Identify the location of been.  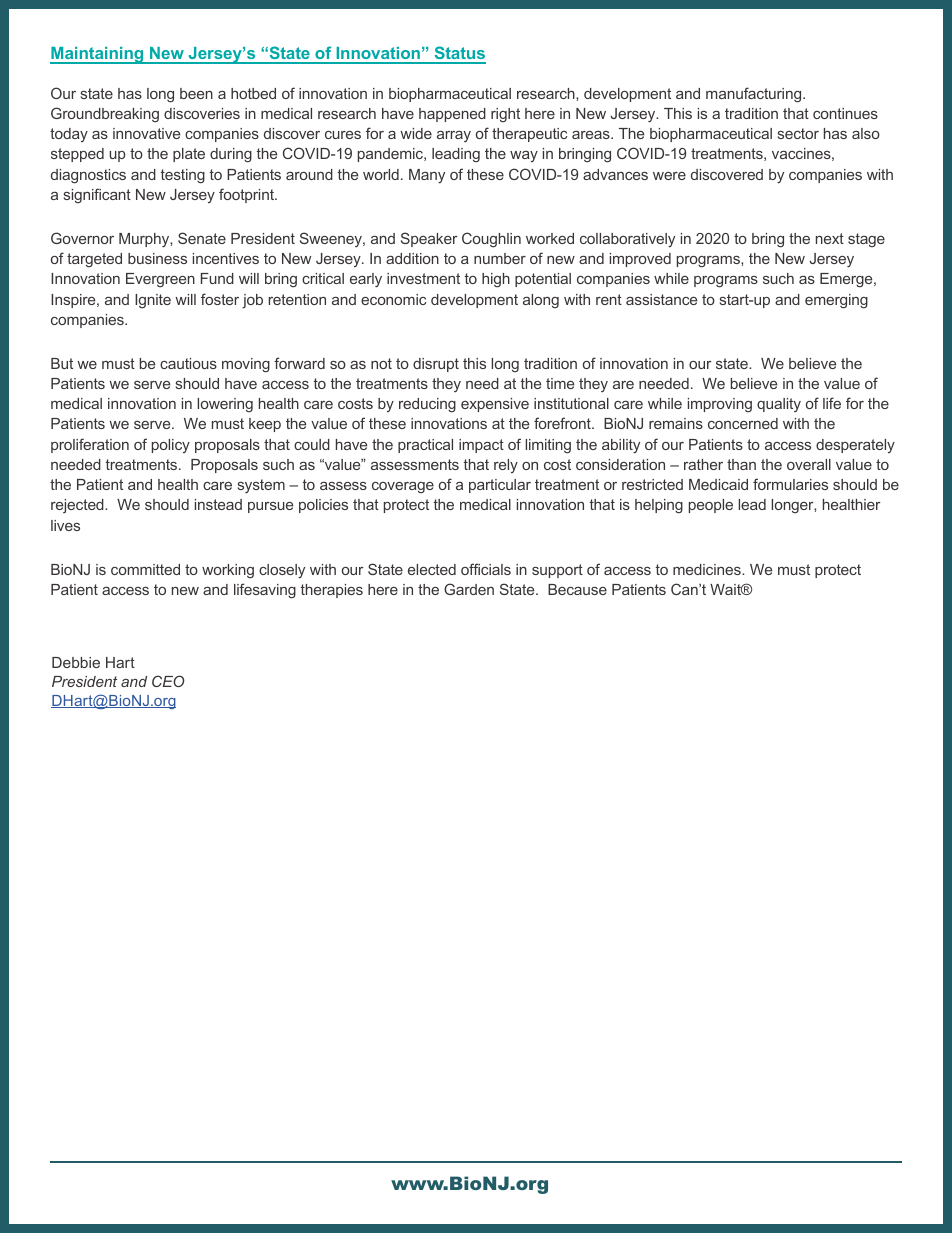
(196, 93).
